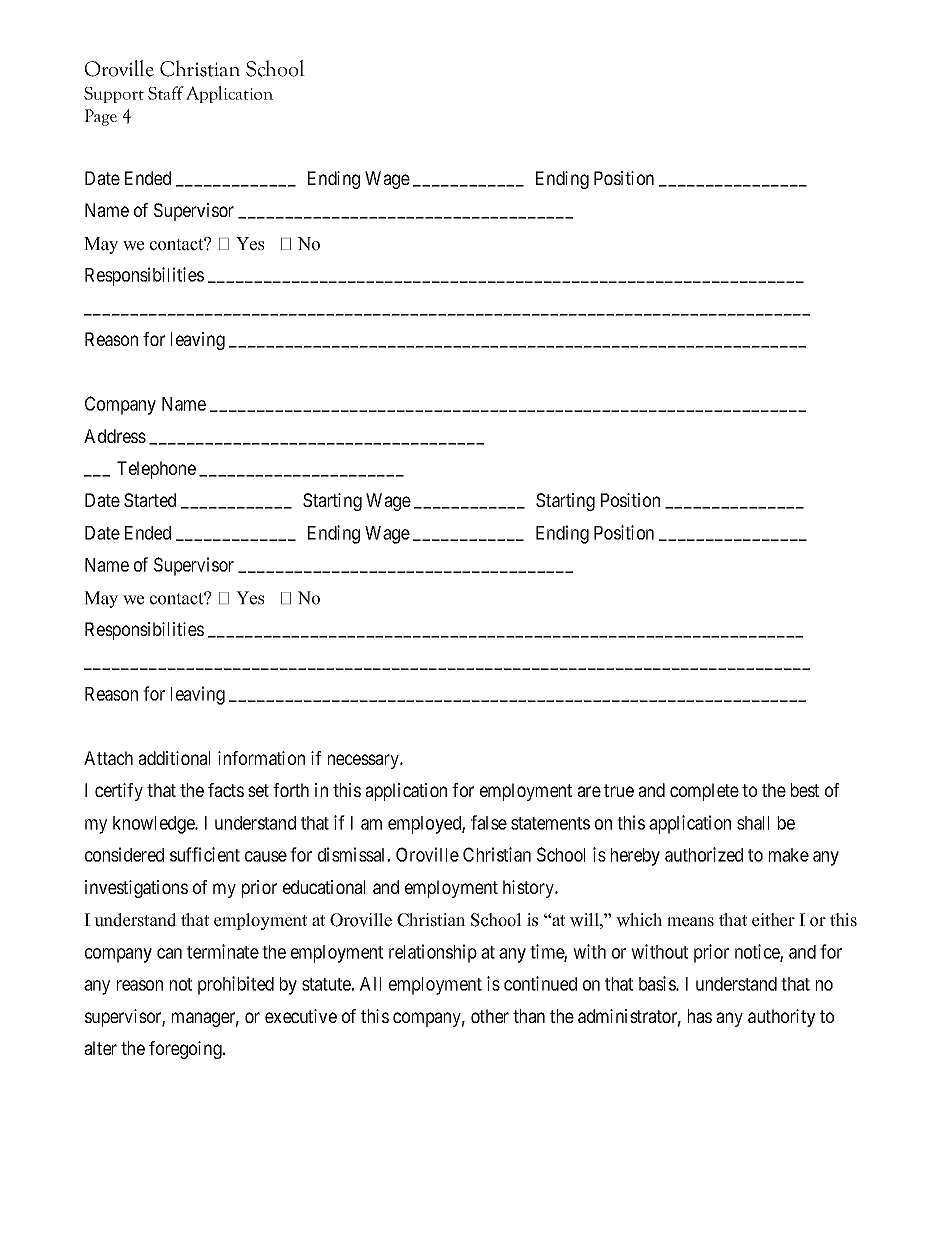 The image size is (952, 1233). Describe the element at coordinates (364, 761) in the page. I see `necessary` at that location.
